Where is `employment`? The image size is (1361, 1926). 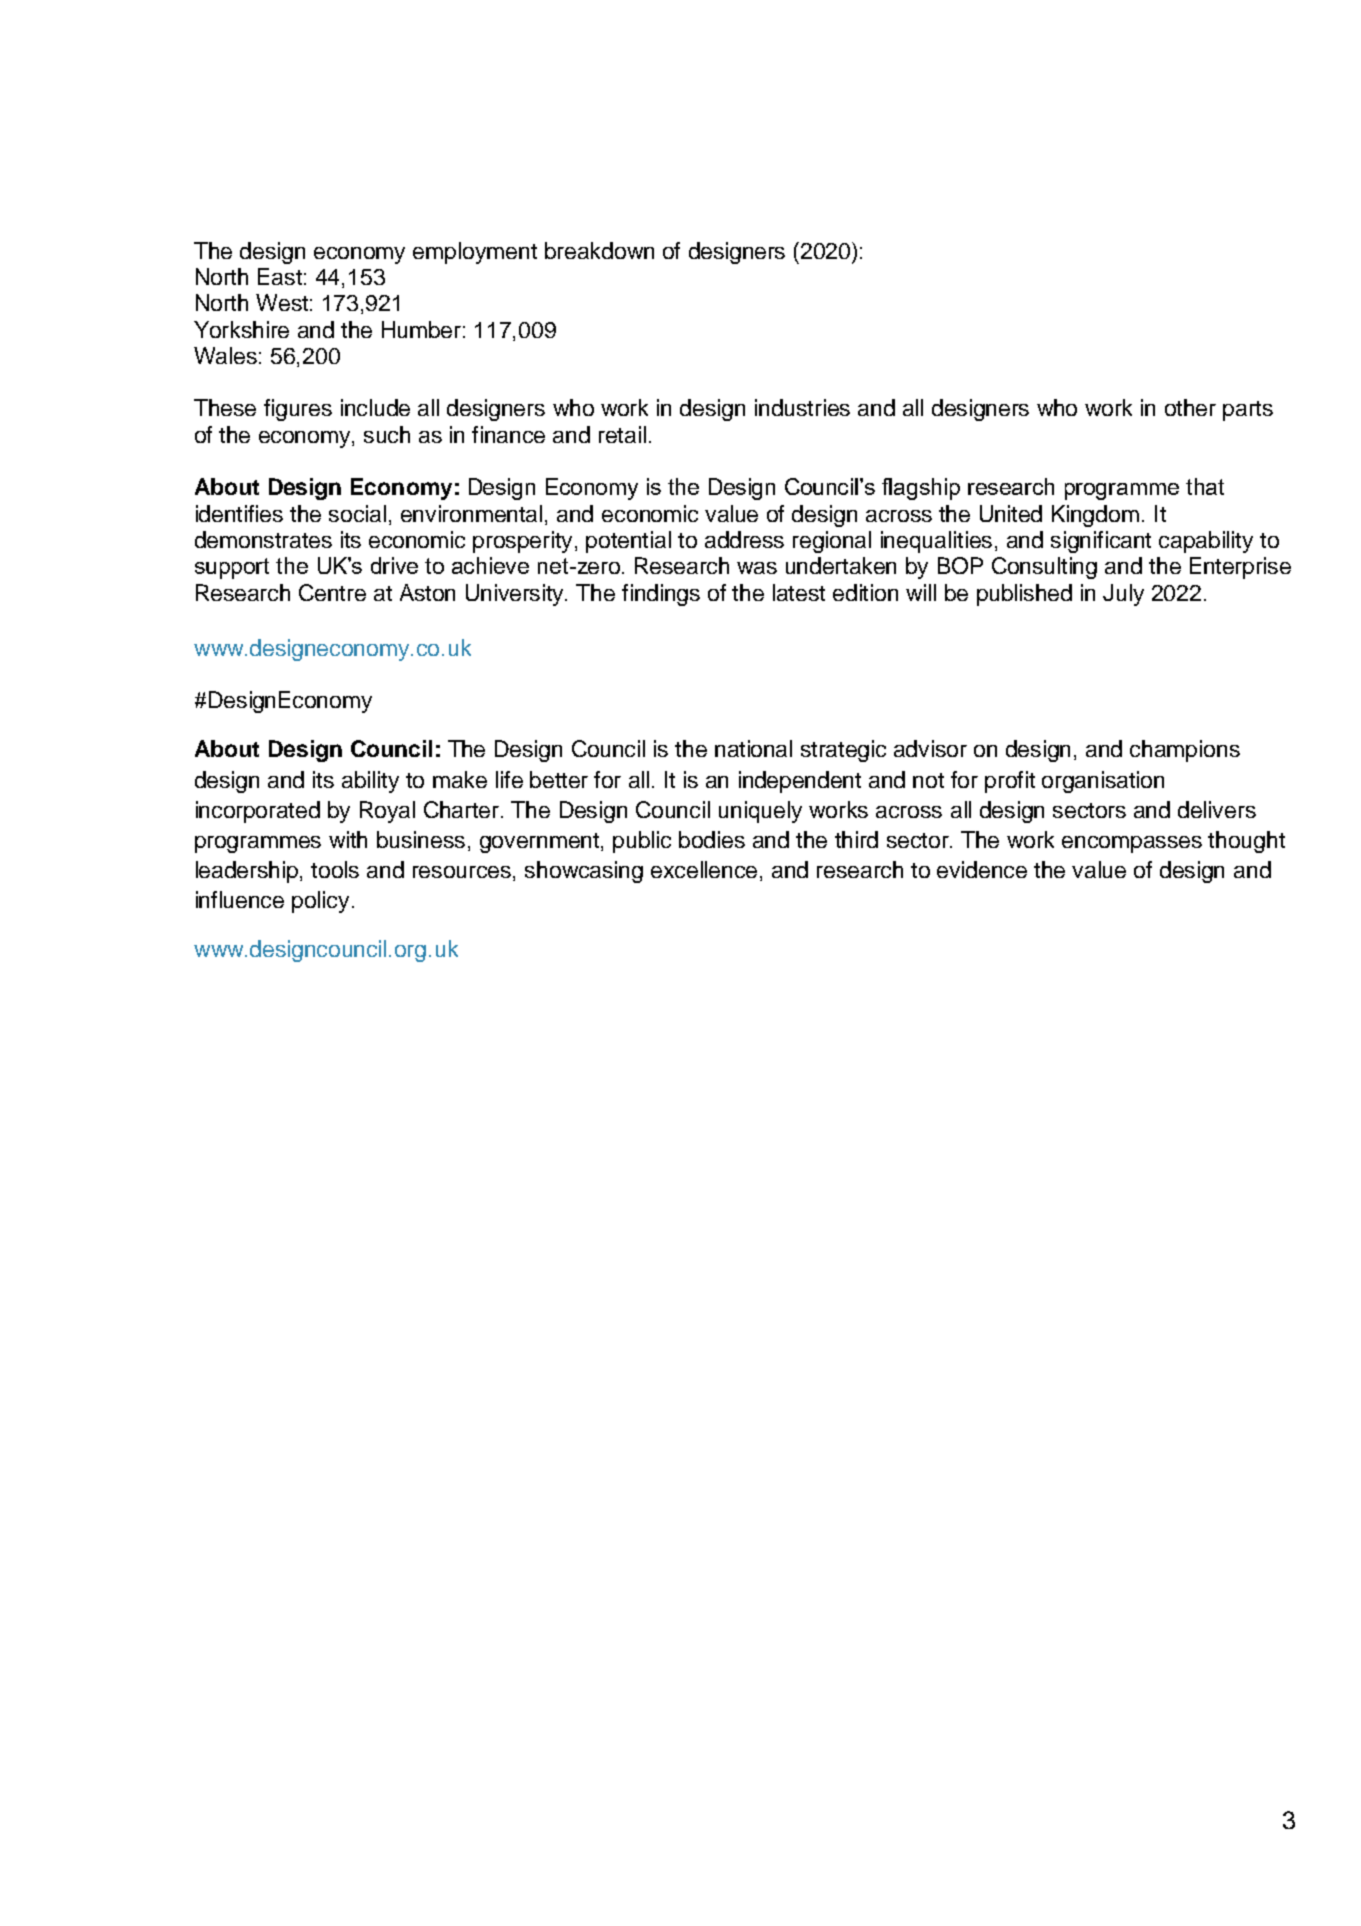
employment is located at coordinates (475, 253).
